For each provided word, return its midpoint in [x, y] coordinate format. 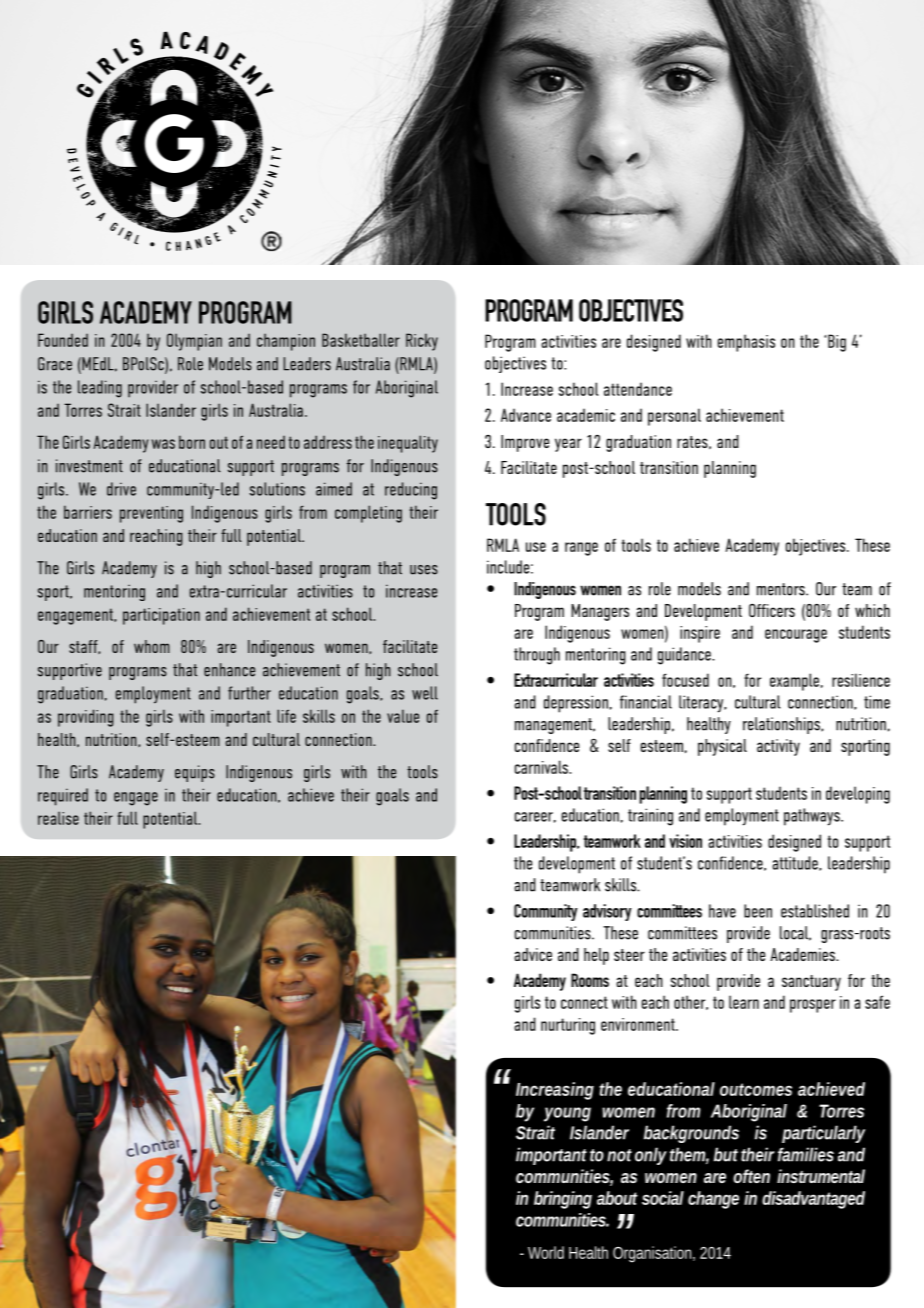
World [546, 1252]
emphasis [746, 343]
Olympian [194, 342]
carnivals [542, 767]
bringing [563, 1200]
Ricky [422, 342]
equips [195, 773]
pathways [813, 817]
